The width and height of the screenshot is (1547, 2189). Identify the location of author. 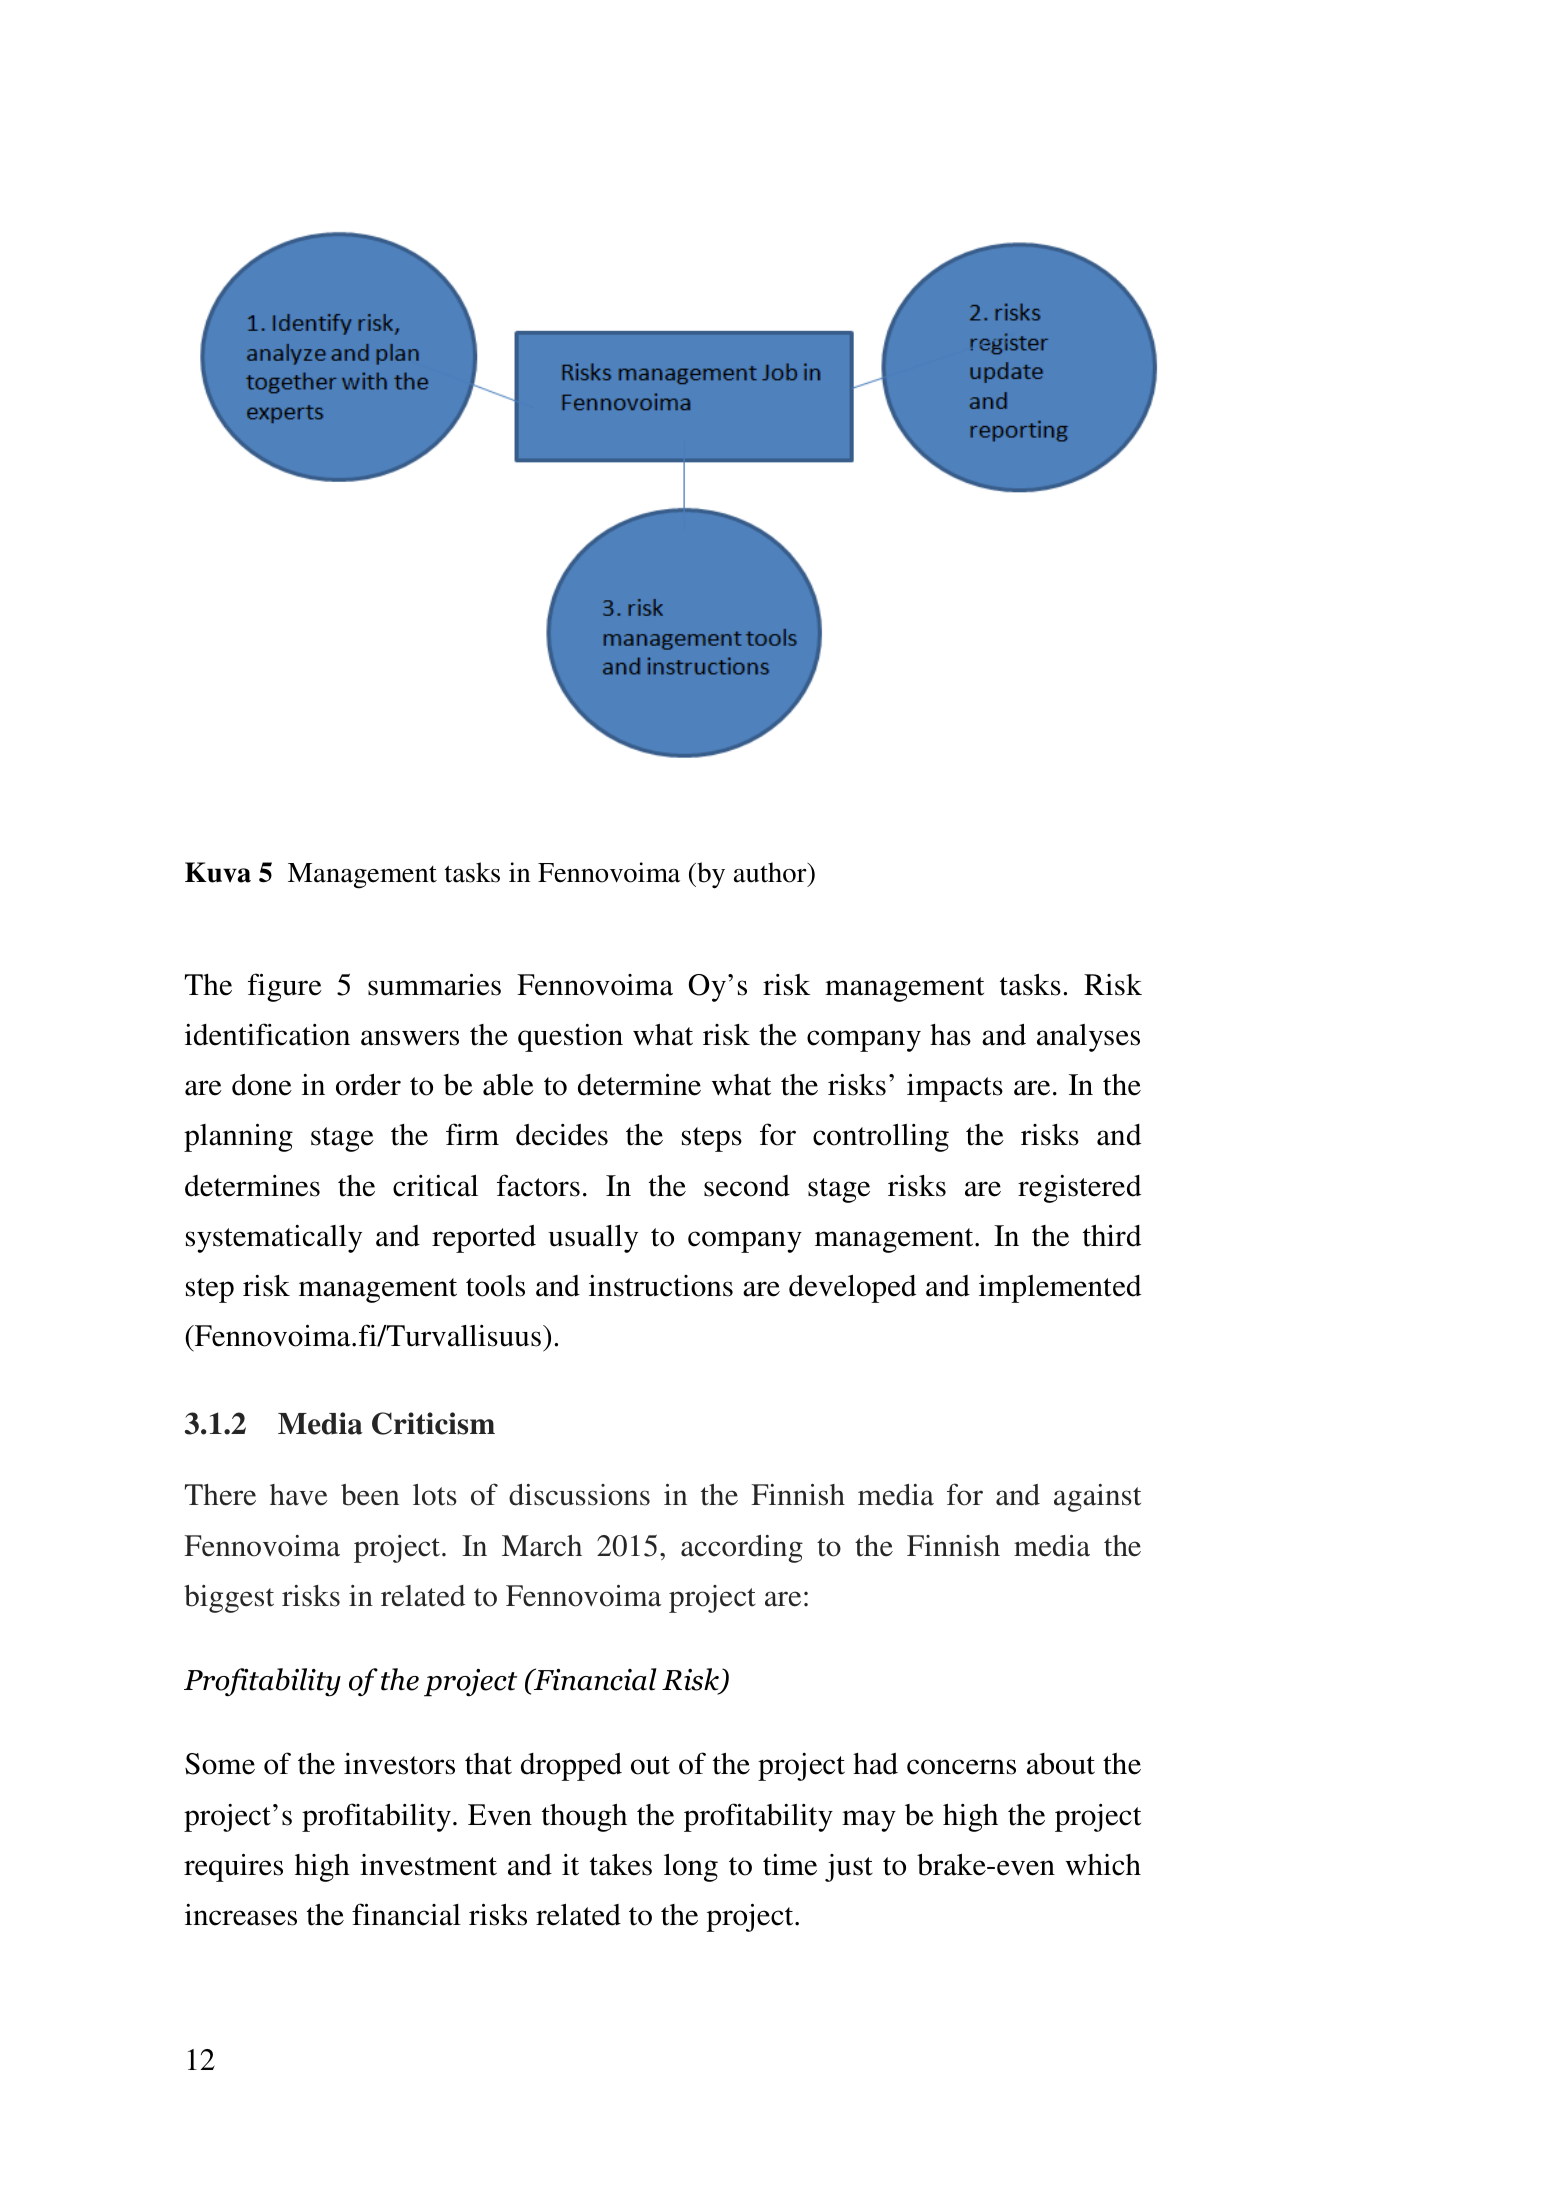
(771, 872).
